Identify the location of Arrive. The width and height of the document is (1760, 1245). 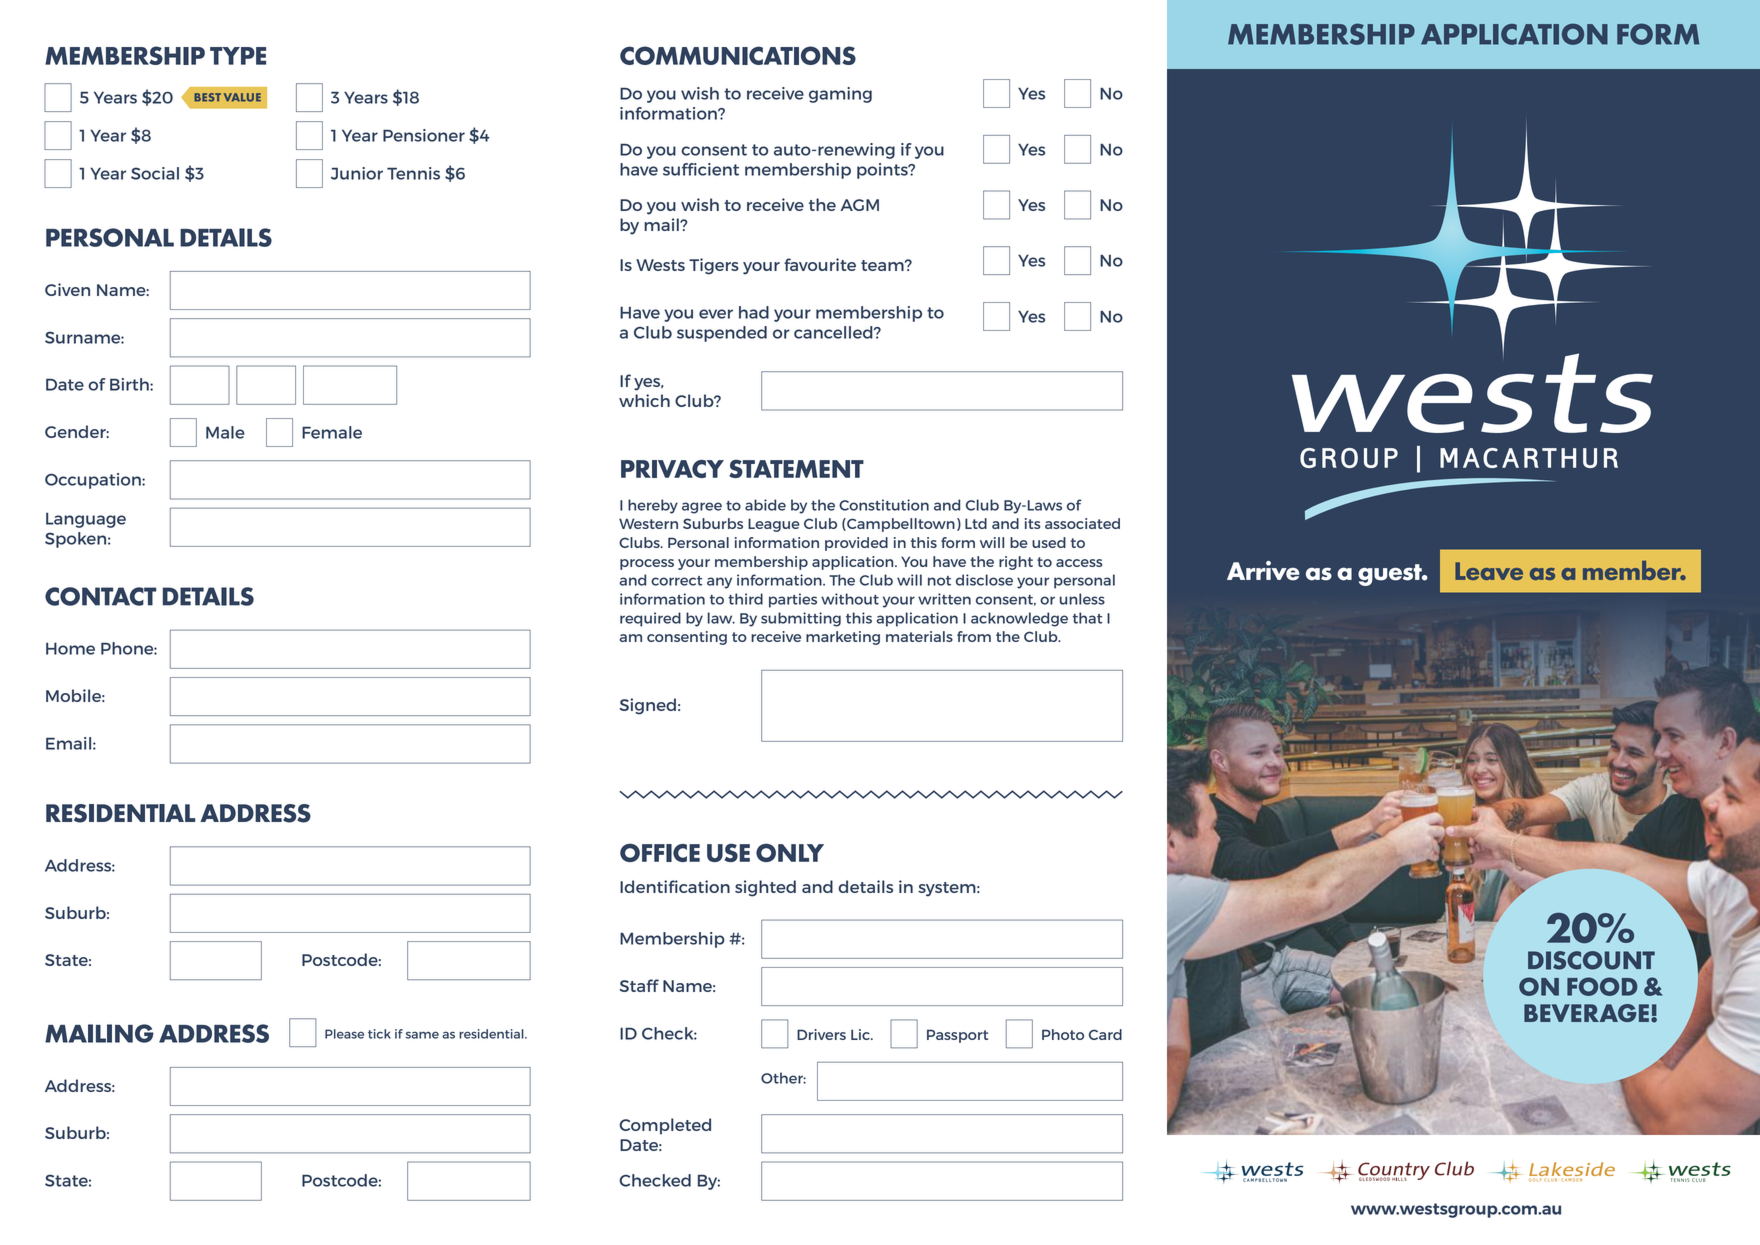
(1263, 571).
